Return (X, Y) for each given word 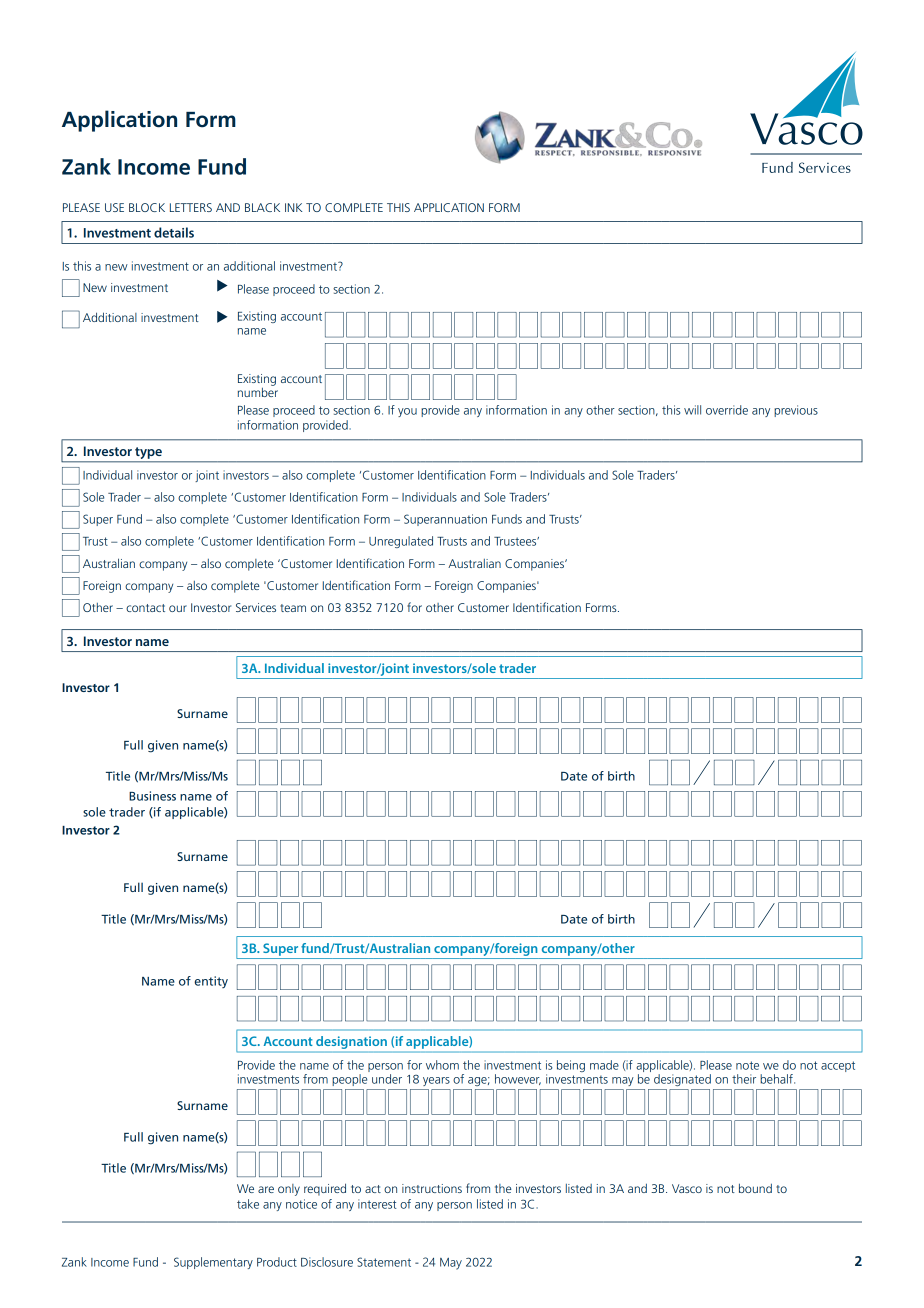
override (727, 410)
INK (293, 207)
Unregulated (401, 542)
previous (796, 411)
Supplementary (213, 1263)
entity (211, 982)
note (747, 1065)
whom (442, 1065)
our (178, 608)
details (174, 232)
